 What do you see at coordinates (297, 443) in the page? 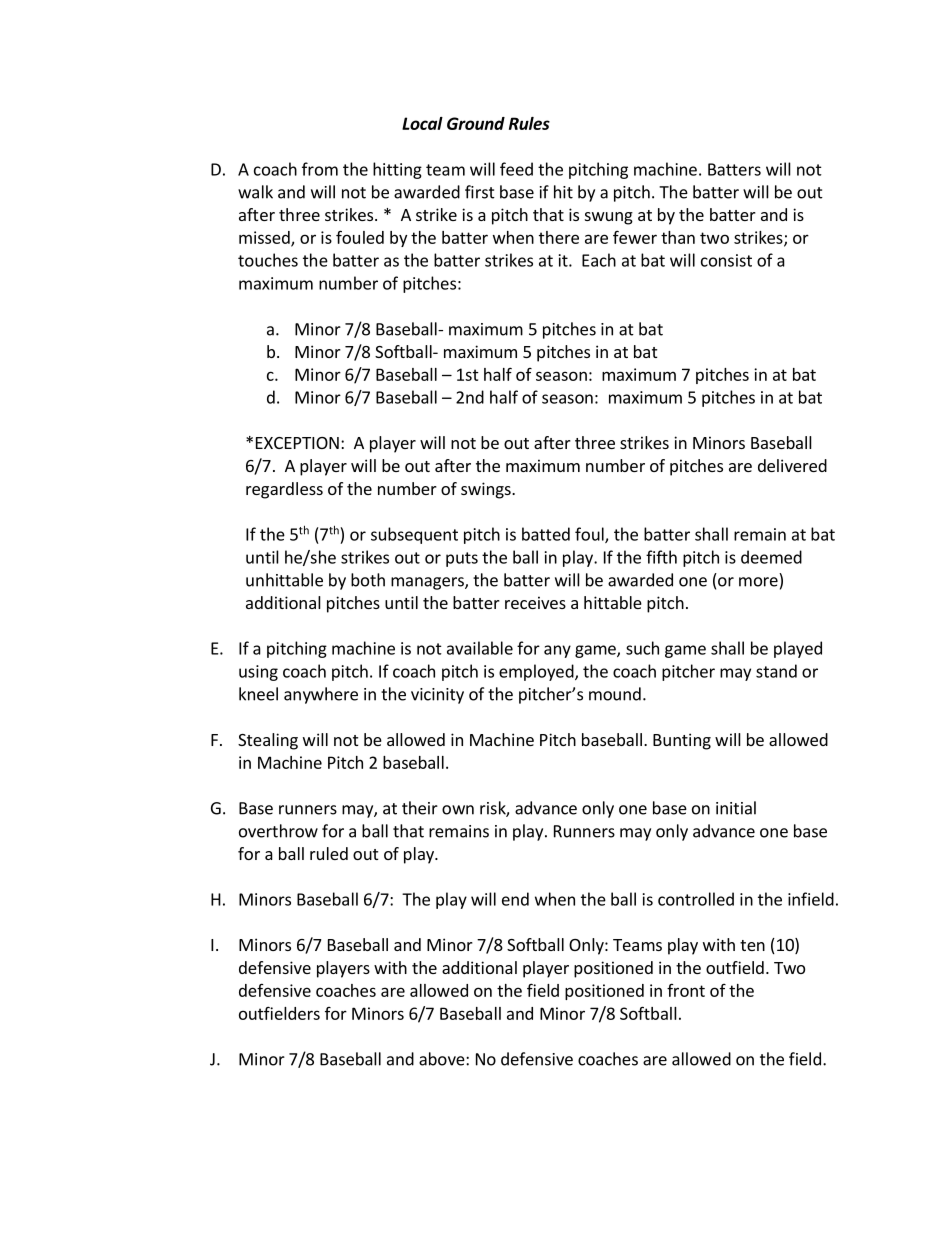
I see `EXCEPTION` at bounding box center [297, 443].
